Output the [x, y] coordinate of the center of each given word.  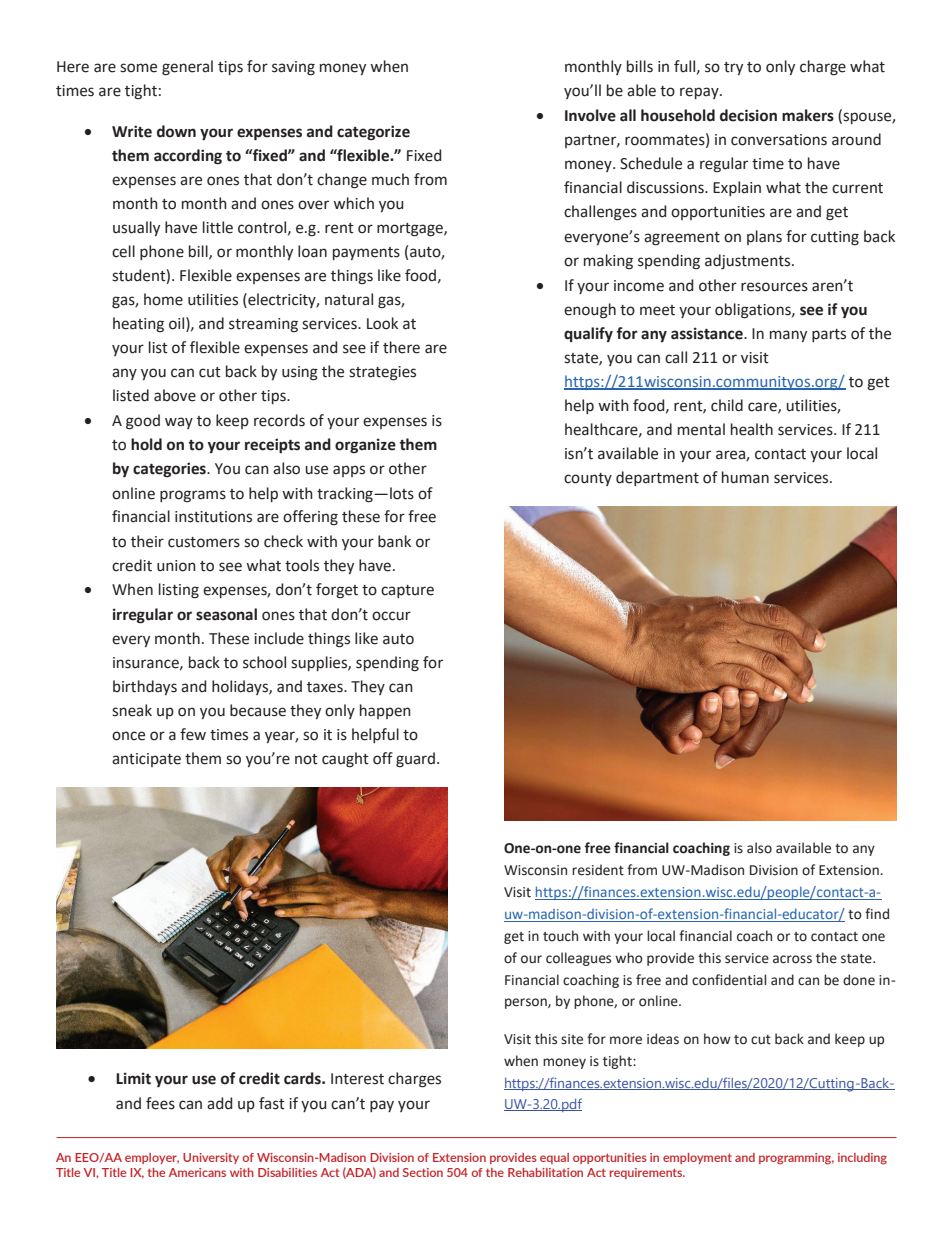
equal [554, 1158]
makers [808, 115]
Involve [590, 115]
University [211, 1158]
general [187, 68]
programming [796, 1159]
